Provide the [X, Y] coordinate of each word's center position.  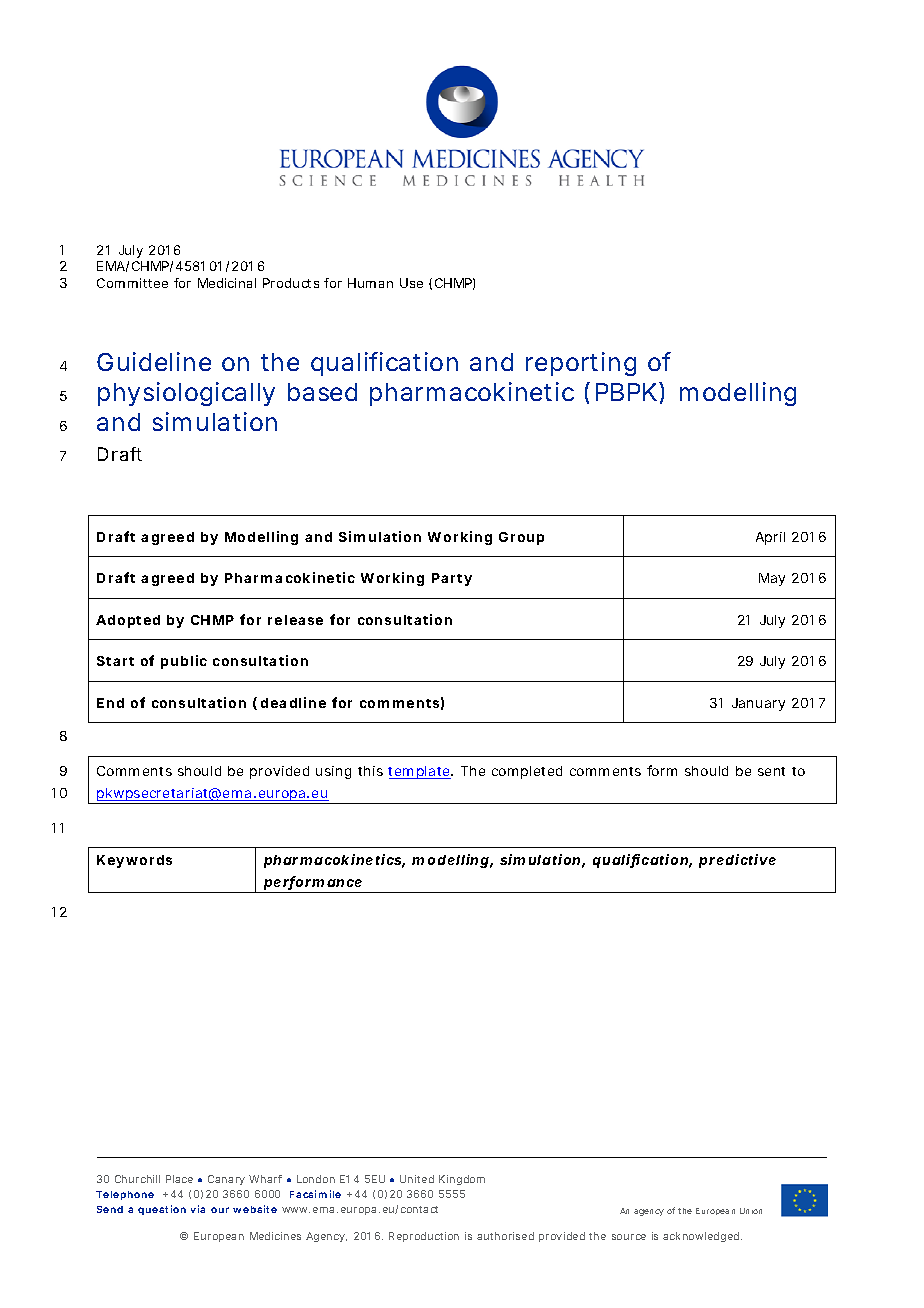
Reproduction [424, 1237]
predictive [737, 861]
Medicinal [227, 283]
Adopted [128, 621]
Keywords [134, 861]
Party [452, 579]
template [420, 772]
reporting [581, 364]
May [772, 579]
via [198, 1209]
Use [411, 283]
